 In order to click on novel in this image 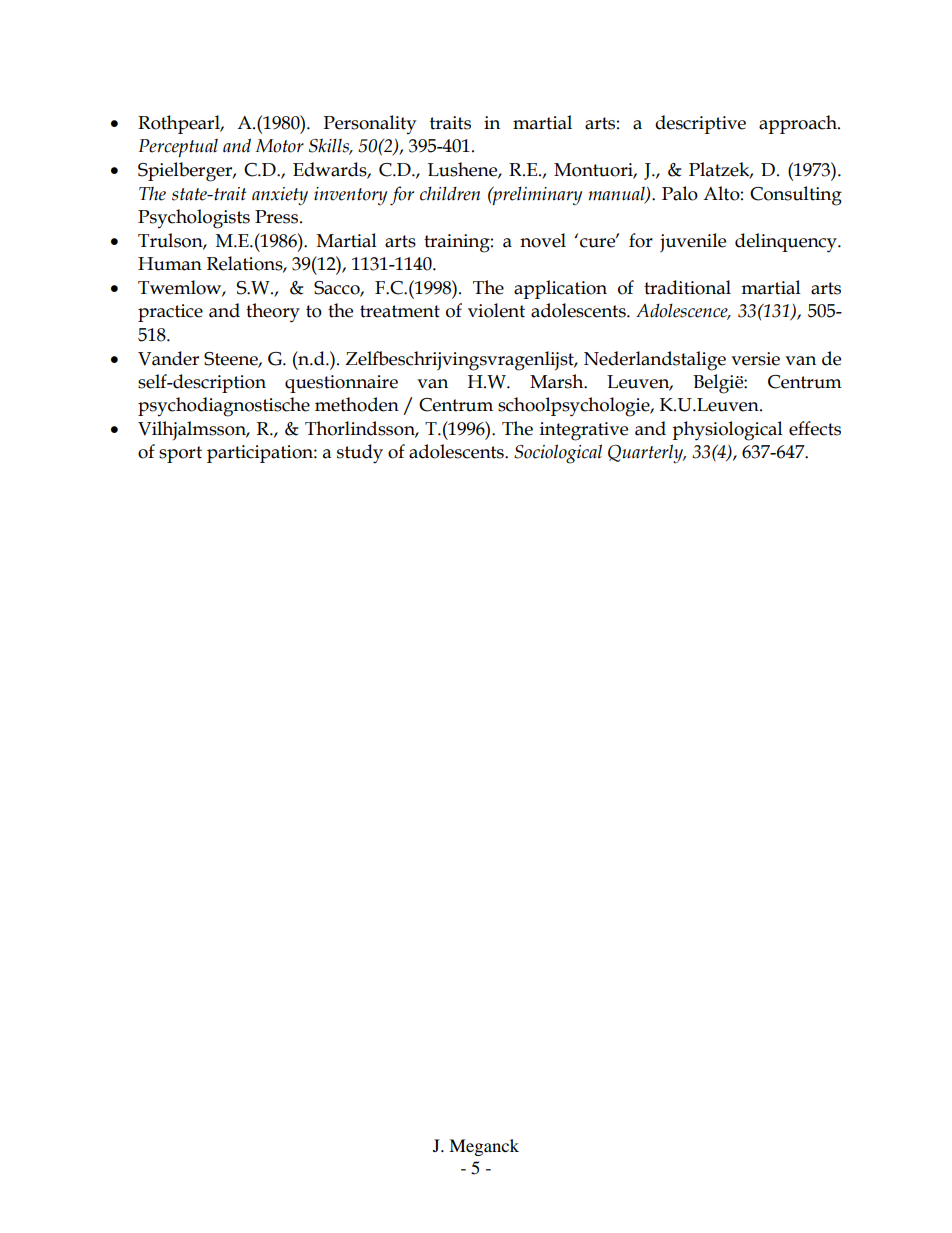, I will do `click(543, 240)`.
